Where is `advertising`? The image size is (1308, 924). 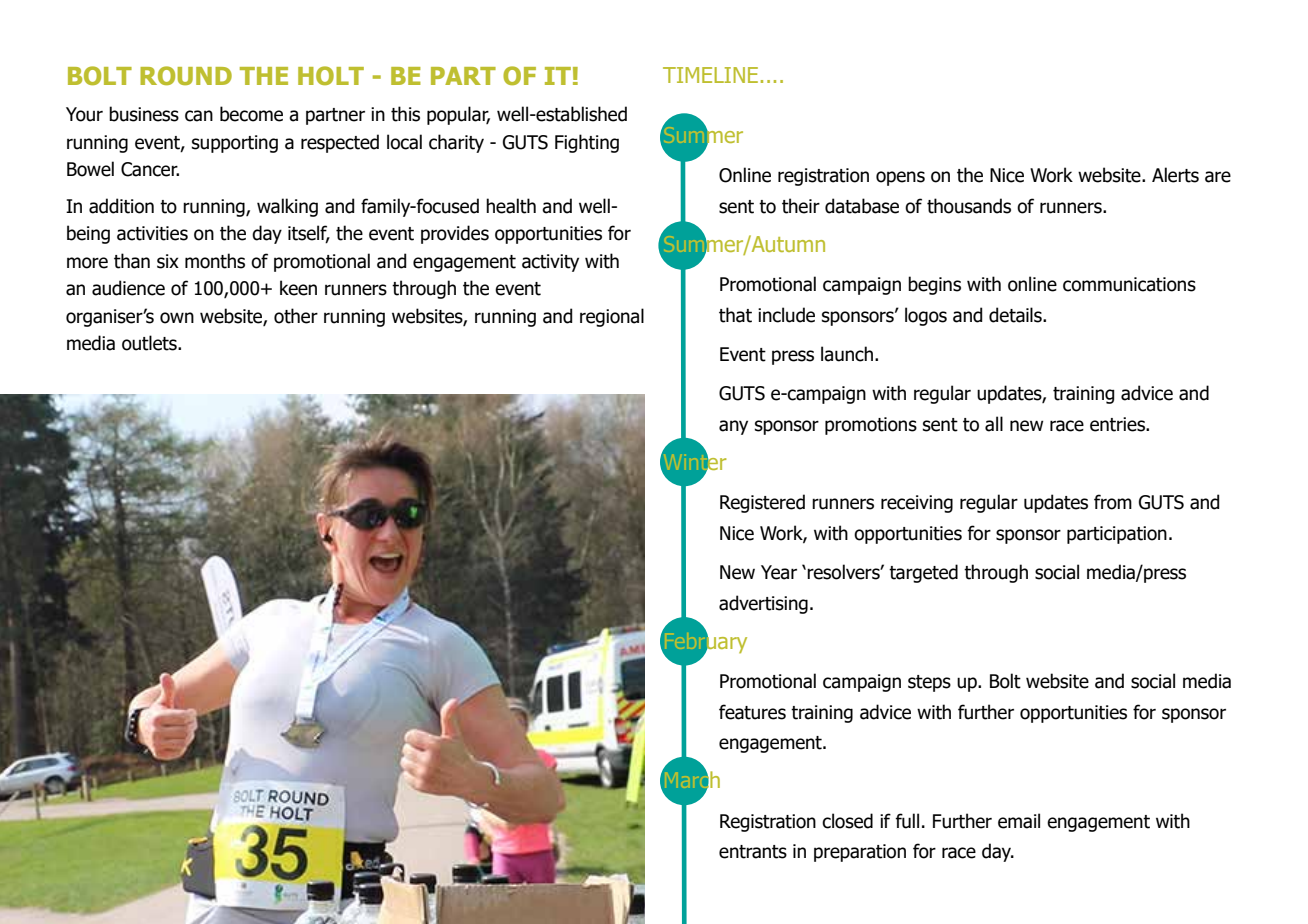
advertising is located at coordinates (763, 604).
